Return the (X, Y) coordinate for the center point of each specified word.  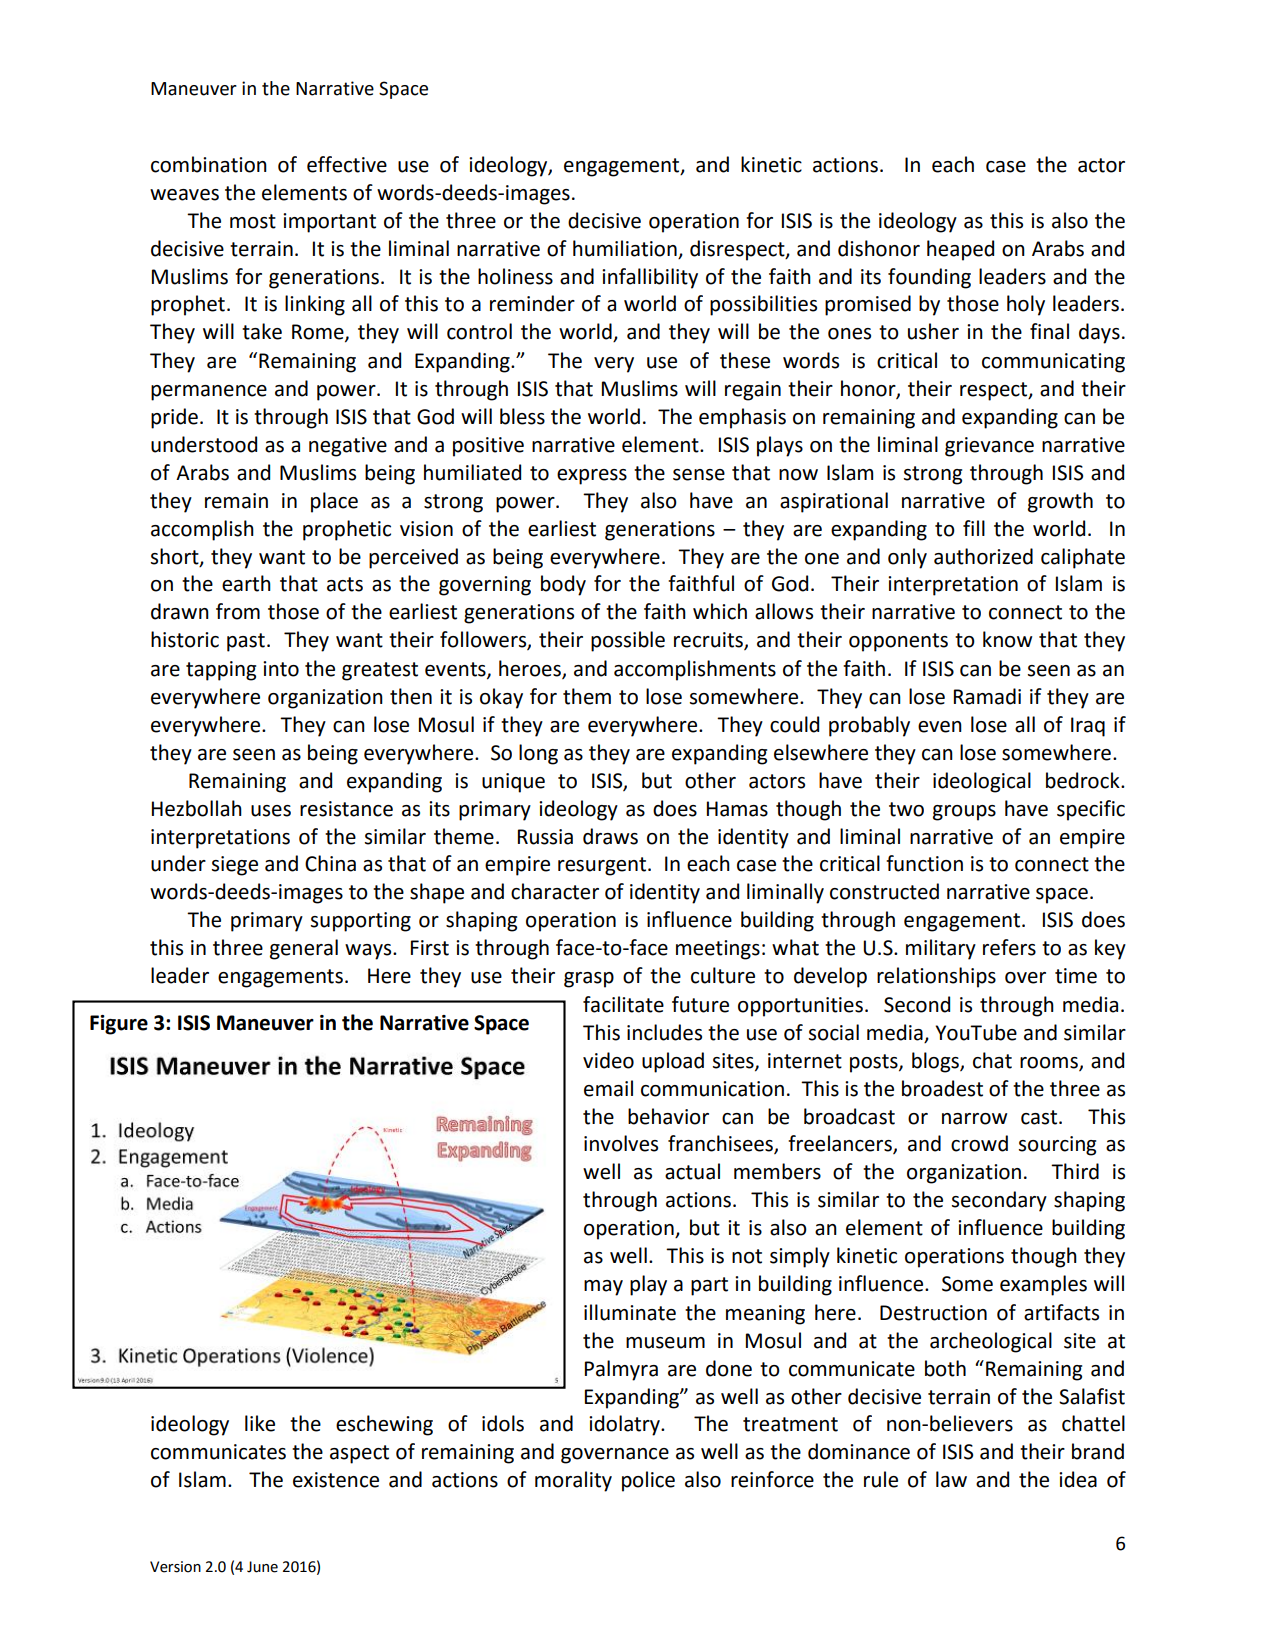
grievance (989, 447)
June (262, 1567)
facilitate (623, 1004)
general (304, 949)
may (603, 1288)
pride (174, 418)
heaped (960, 250)
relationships (936, 977)
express (592, 477)
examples (1043, 1285)
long (538, 754)
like (260, 1423)
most (253, 221)
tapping (221, 671)
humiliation (625, 248)
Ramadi (987, 696)
